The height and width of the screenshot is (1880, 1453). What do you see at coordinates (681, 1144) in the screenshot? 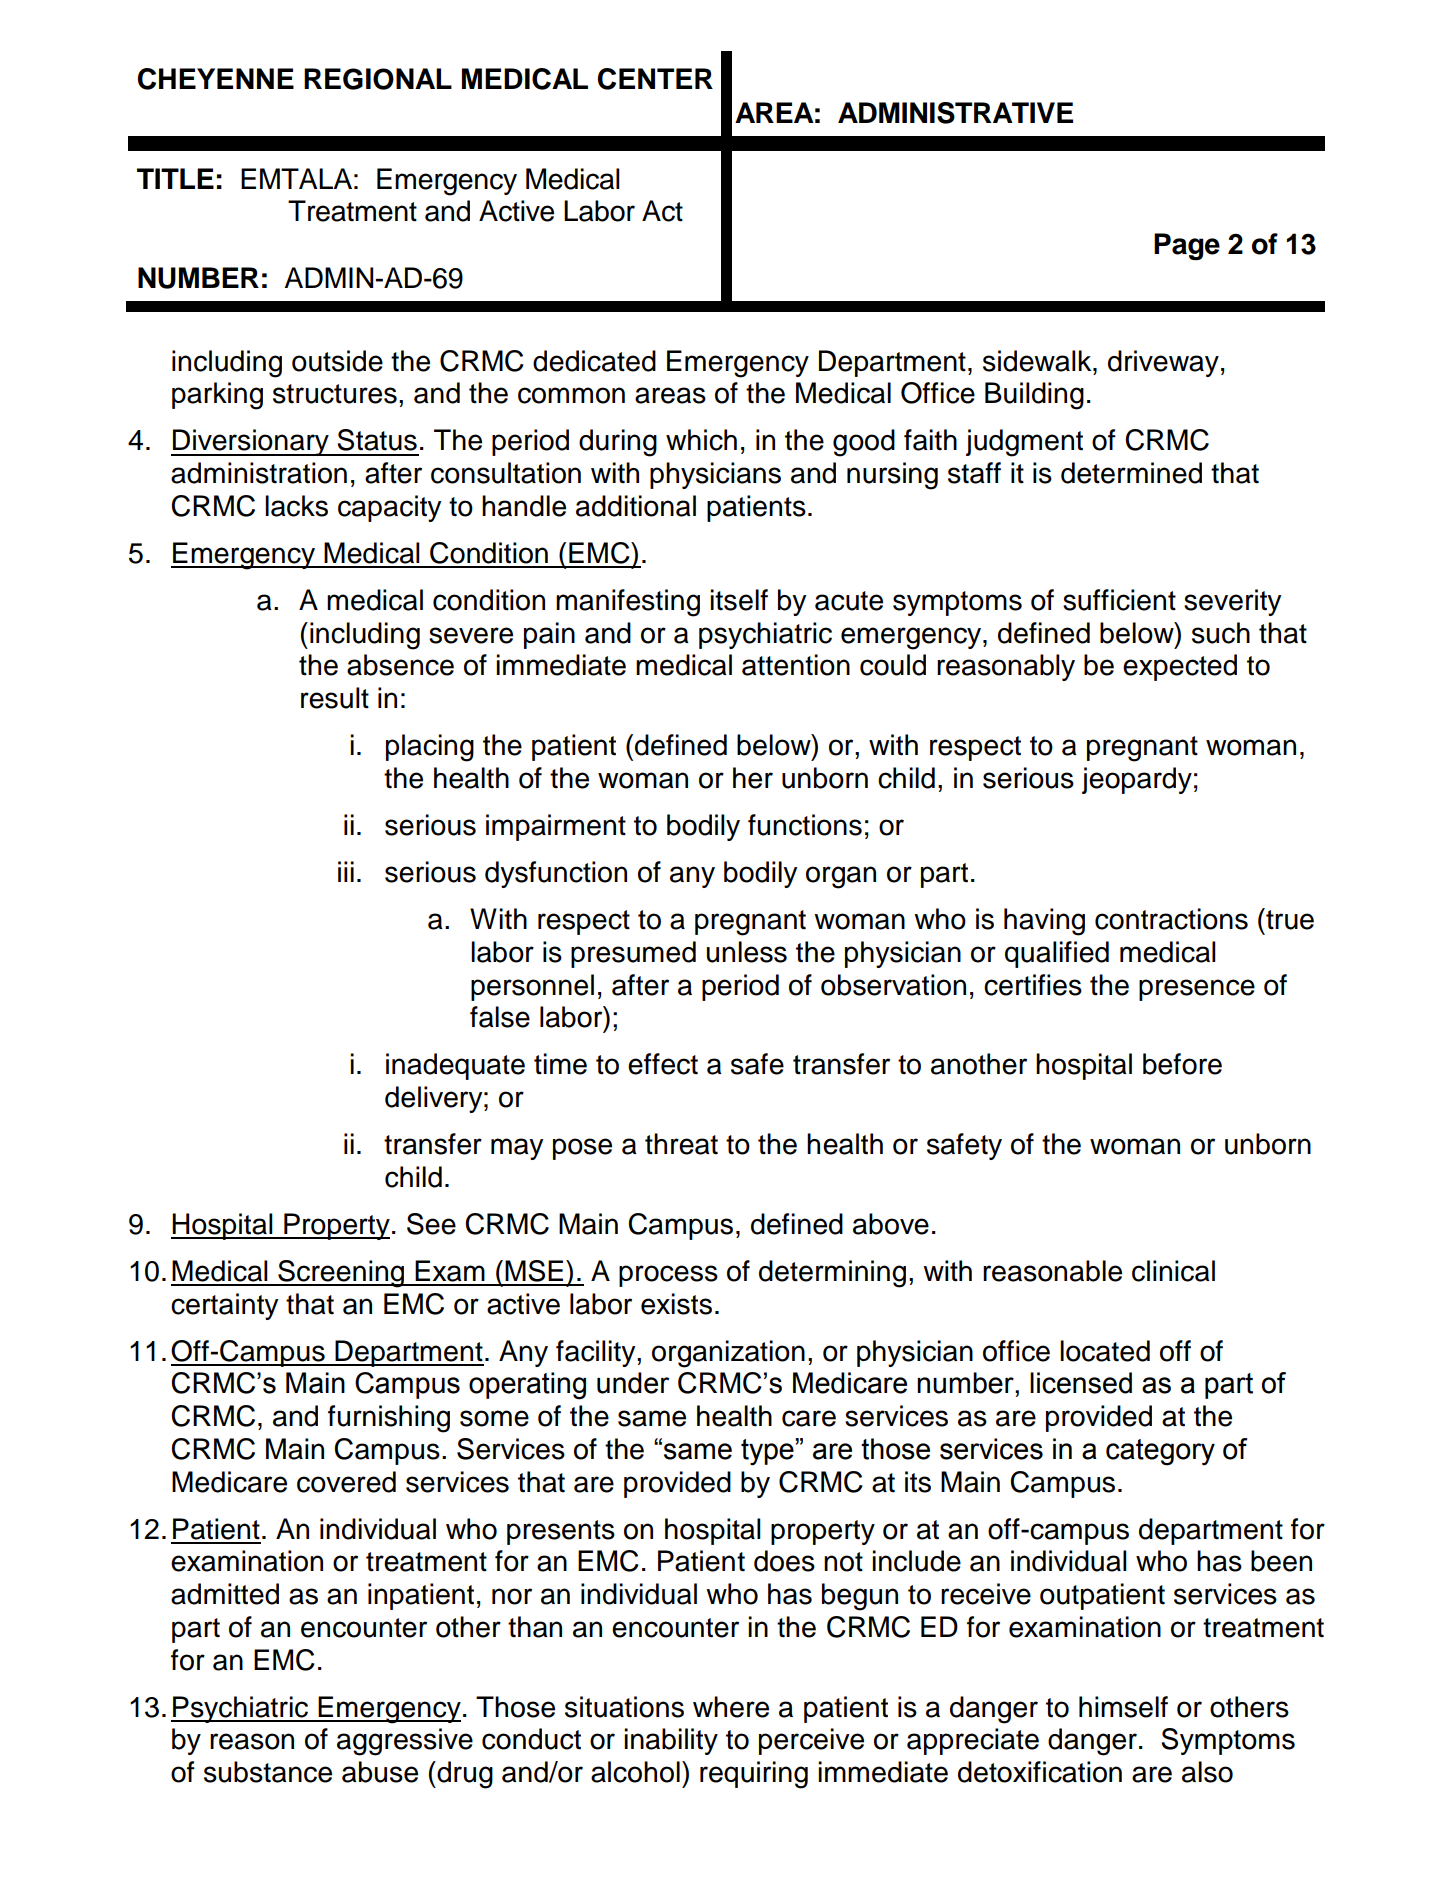
I see `threat` at bounding box center [681, 1144].
